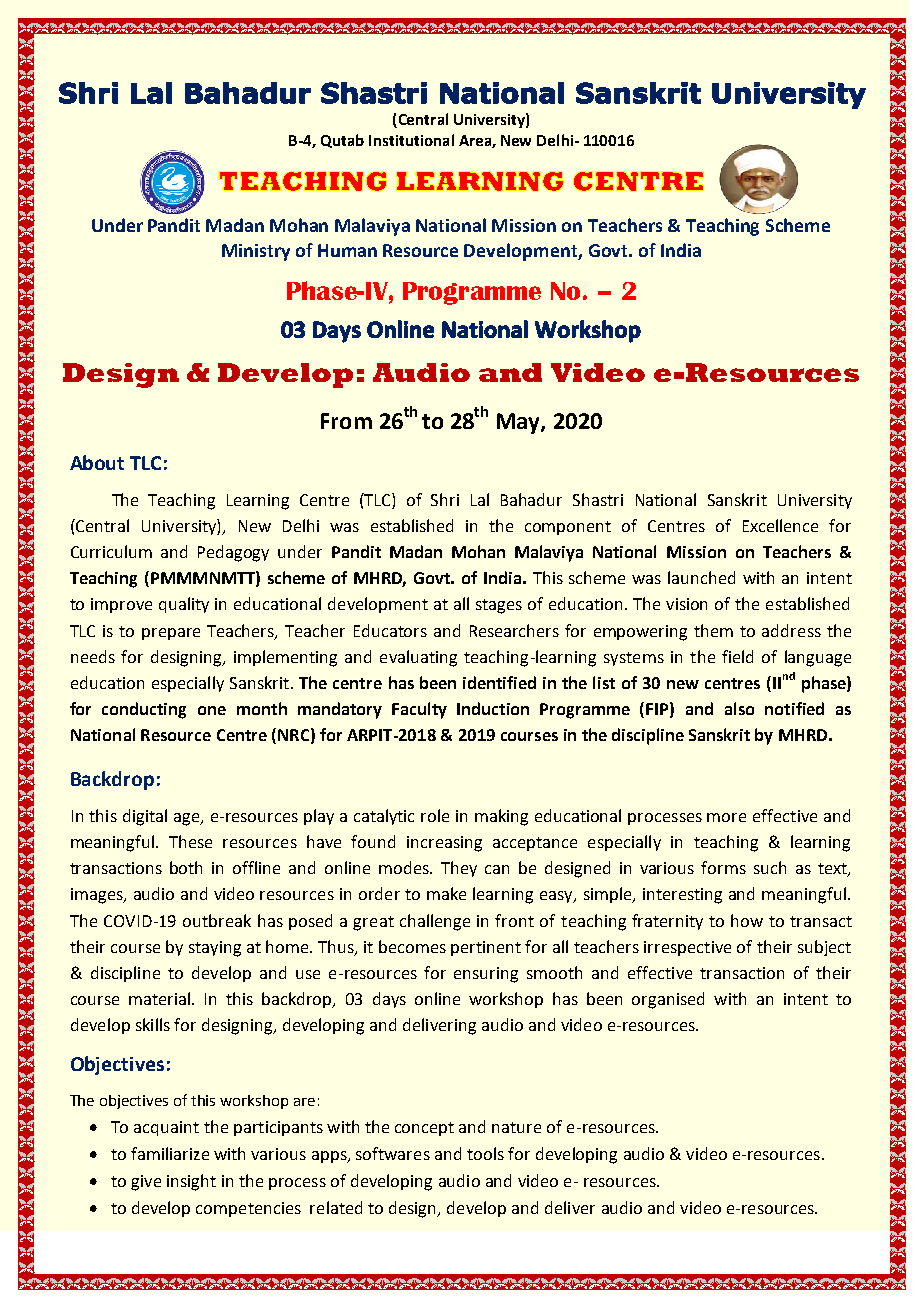 This screenshot has height=1308, width=924. Describe the element at coordinates (347, 250) in the screenshot. I see `Human` at that location.
